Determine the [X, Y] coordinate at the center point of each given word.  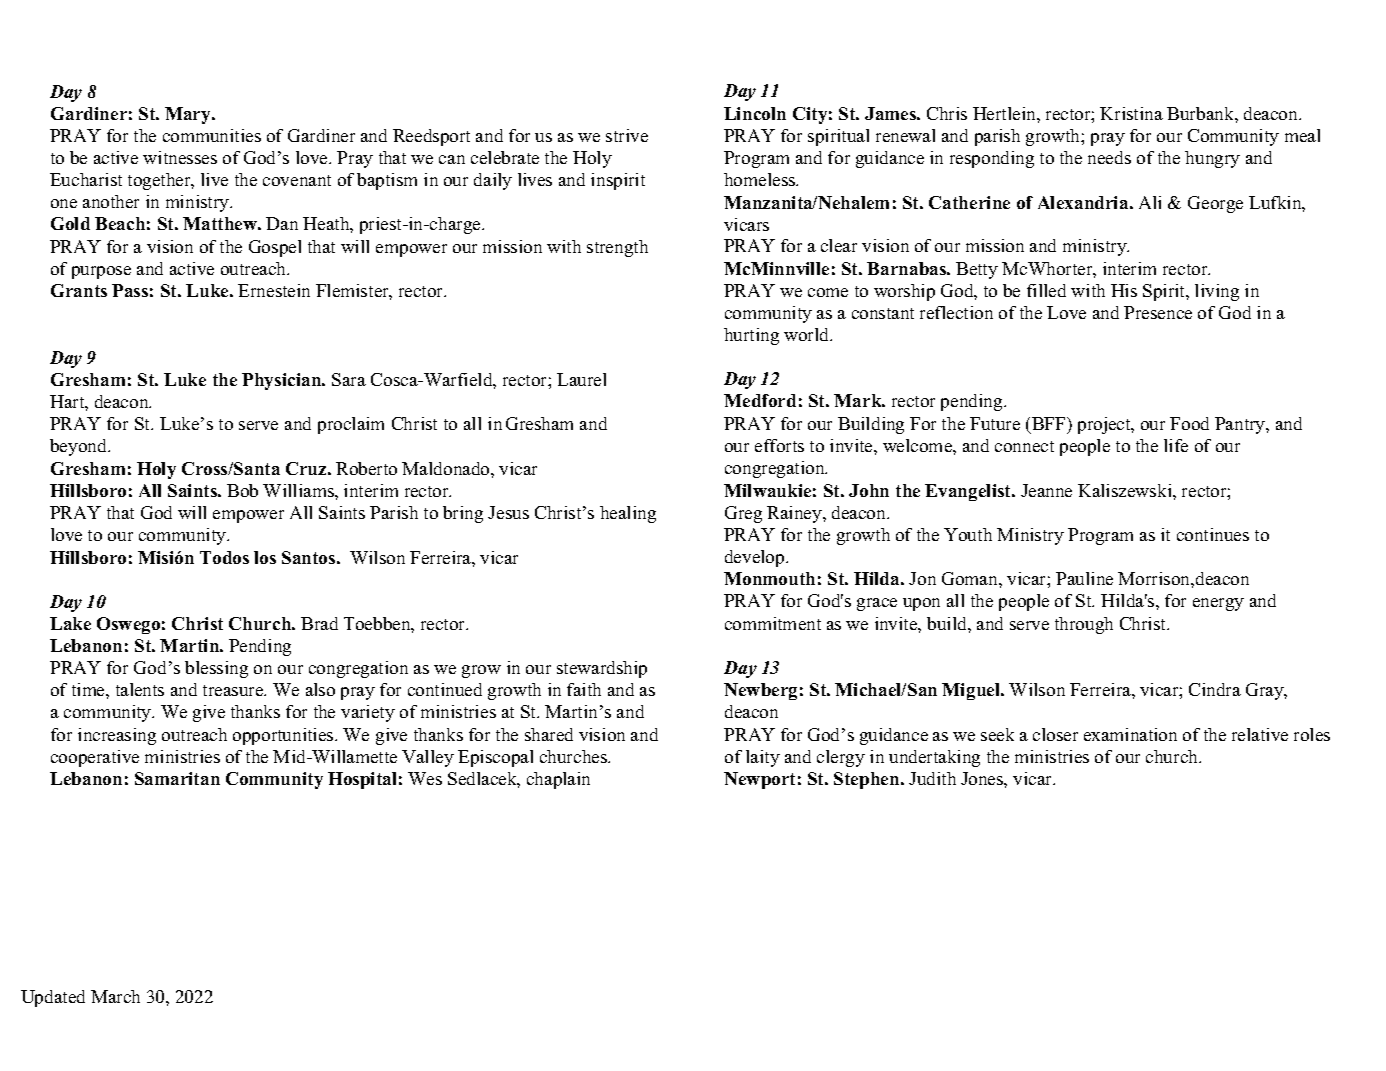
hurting [751, 336]
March [115, 996]
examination [1130, 734]
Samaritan [177, 778]
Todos [224, 557]
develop [756, 558]
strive [627, 135]
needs [1109, 157]
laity [763, 758]
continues [1213, 534]
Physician [283, 381]
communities [212, 135]
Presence [1158, 312]
